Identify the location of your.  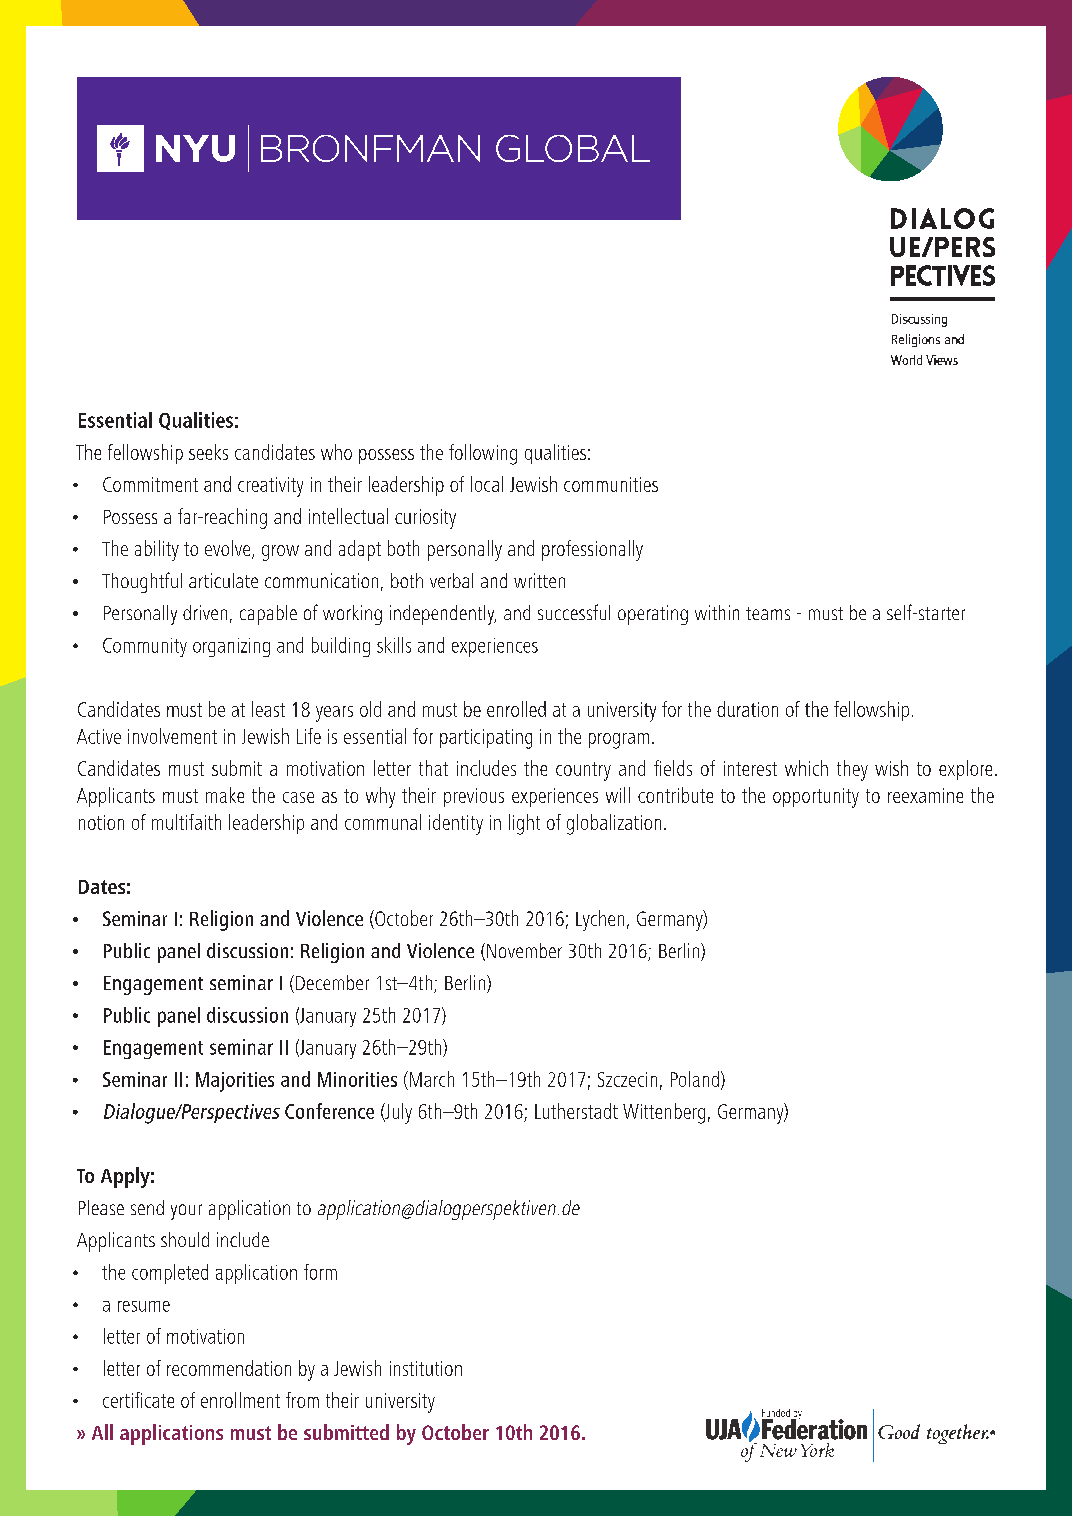
(186, 1212).
